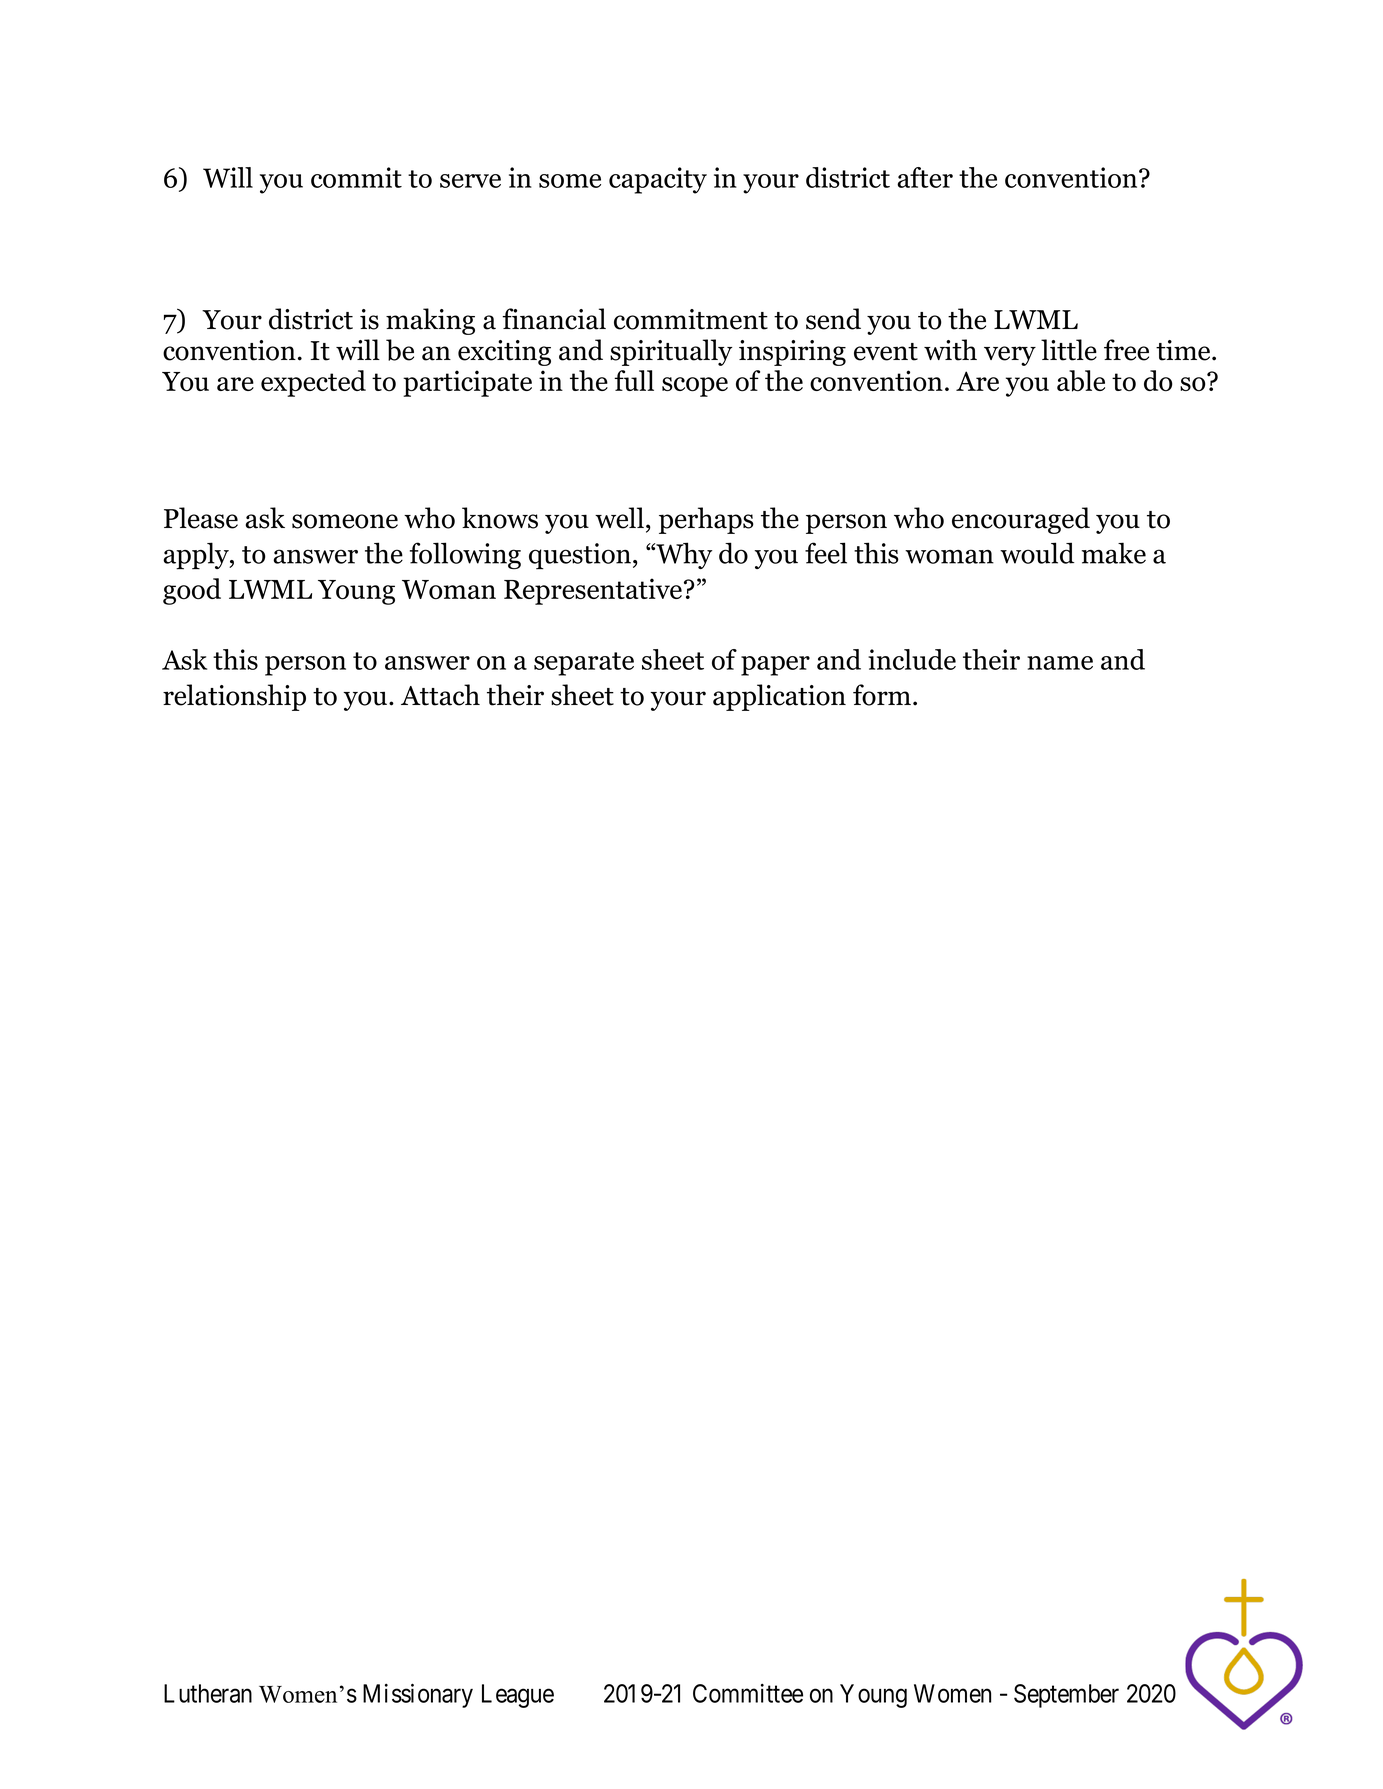 The image size is (1383, 1789). Describe the element at coordinates (1060, 663) in the image. I see `name` at that location.
